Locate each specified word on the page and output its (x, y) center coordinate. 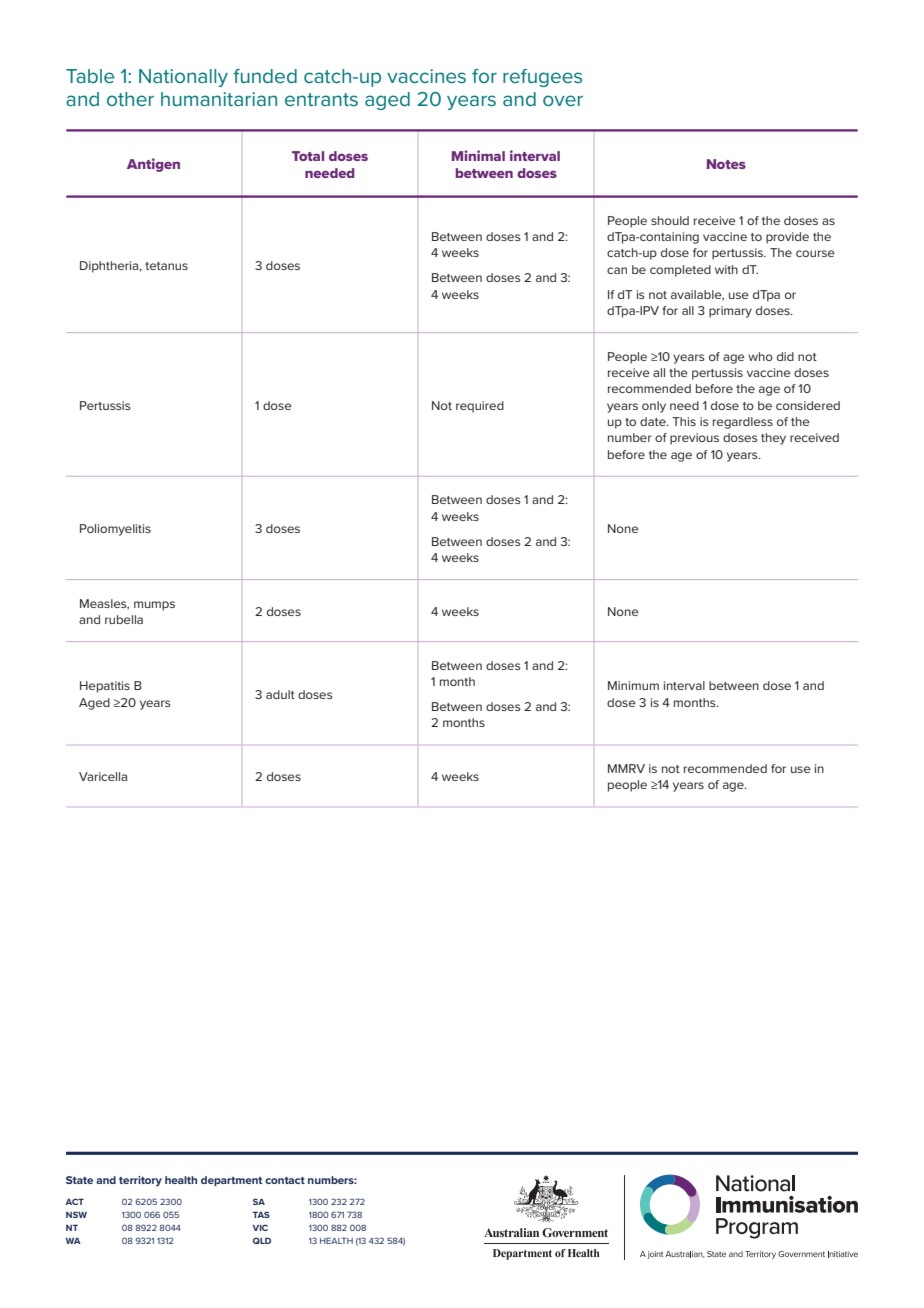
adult (280, 694)
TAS (261, 1214)
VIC (260, 1227)
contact (285, 1180)
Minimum (633, 685)
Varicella (103, 776)
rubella (124, 619)
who (760, 356)
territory (140, 1181)
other (130, 99)
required (480, 407)
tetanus (166, 266)
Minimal (478, 155)
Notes (726, 164)
